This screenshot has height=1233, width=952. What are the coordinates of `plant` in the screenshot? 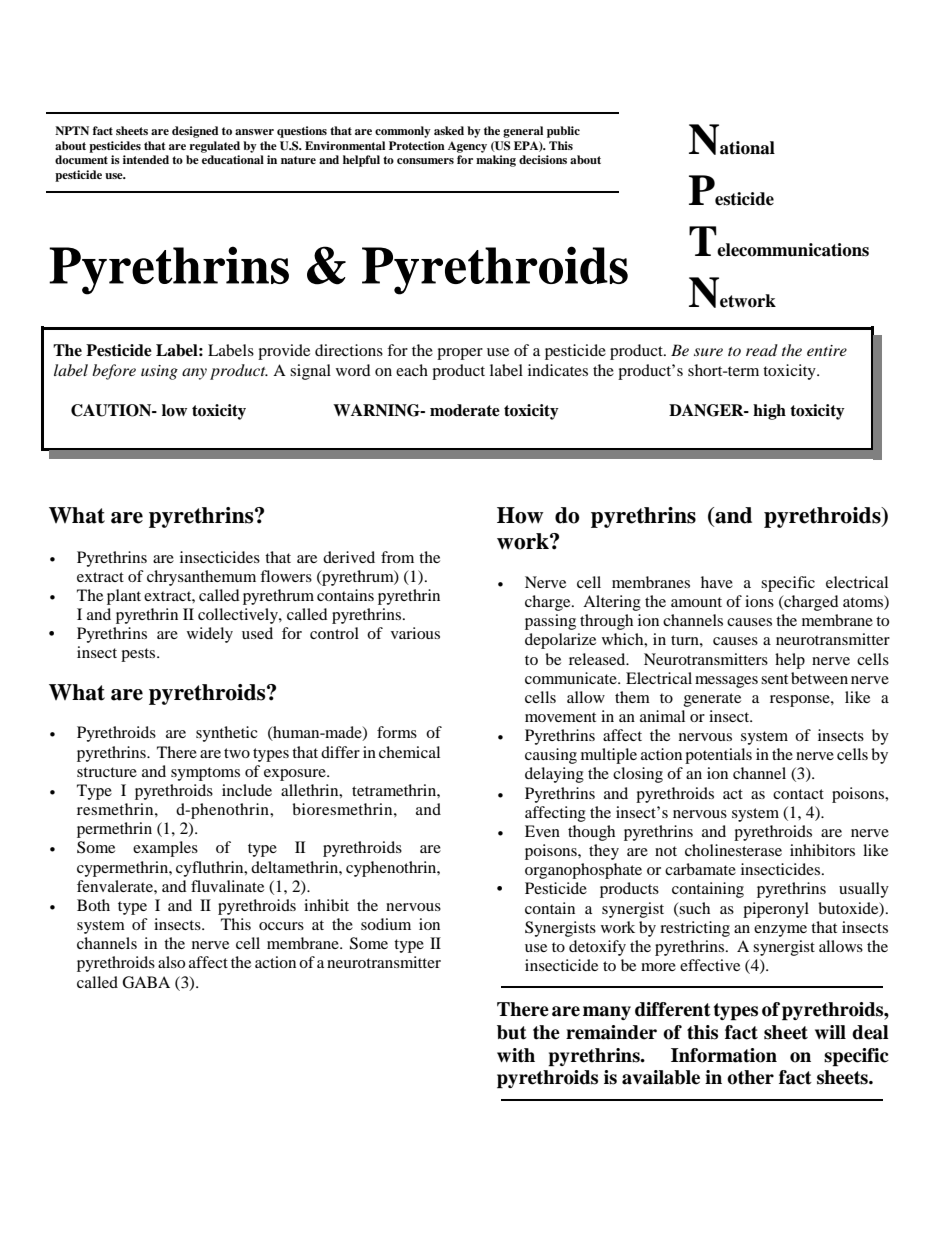 It's located at (124, 597).
